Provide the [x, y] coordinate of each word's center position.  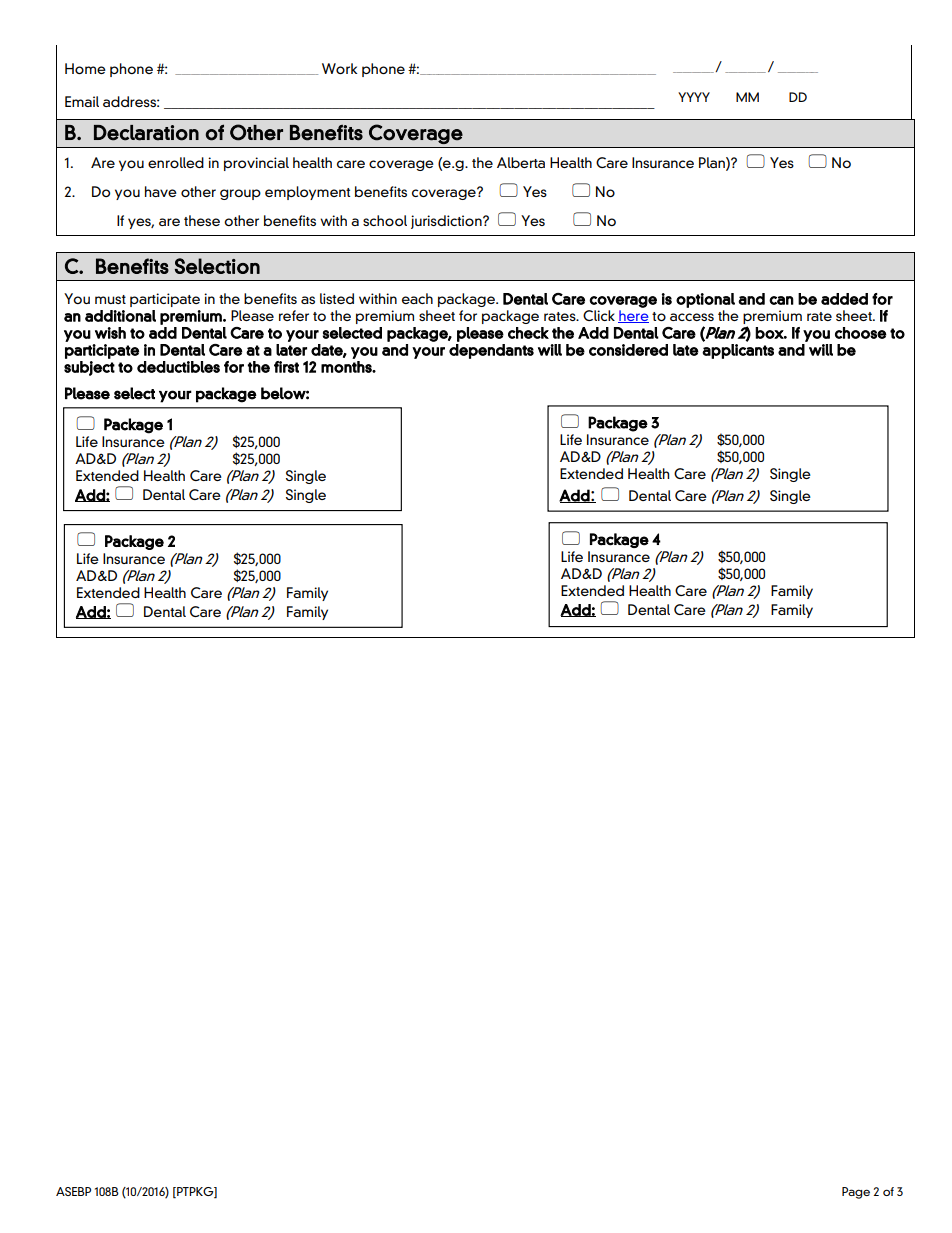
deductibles [178, 367]
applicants [738, 351]
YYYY [694, 97]
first [286, 367]
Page [856, 1193]
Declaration [146, 133]
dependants [491, 351]
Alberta [521, 162]
